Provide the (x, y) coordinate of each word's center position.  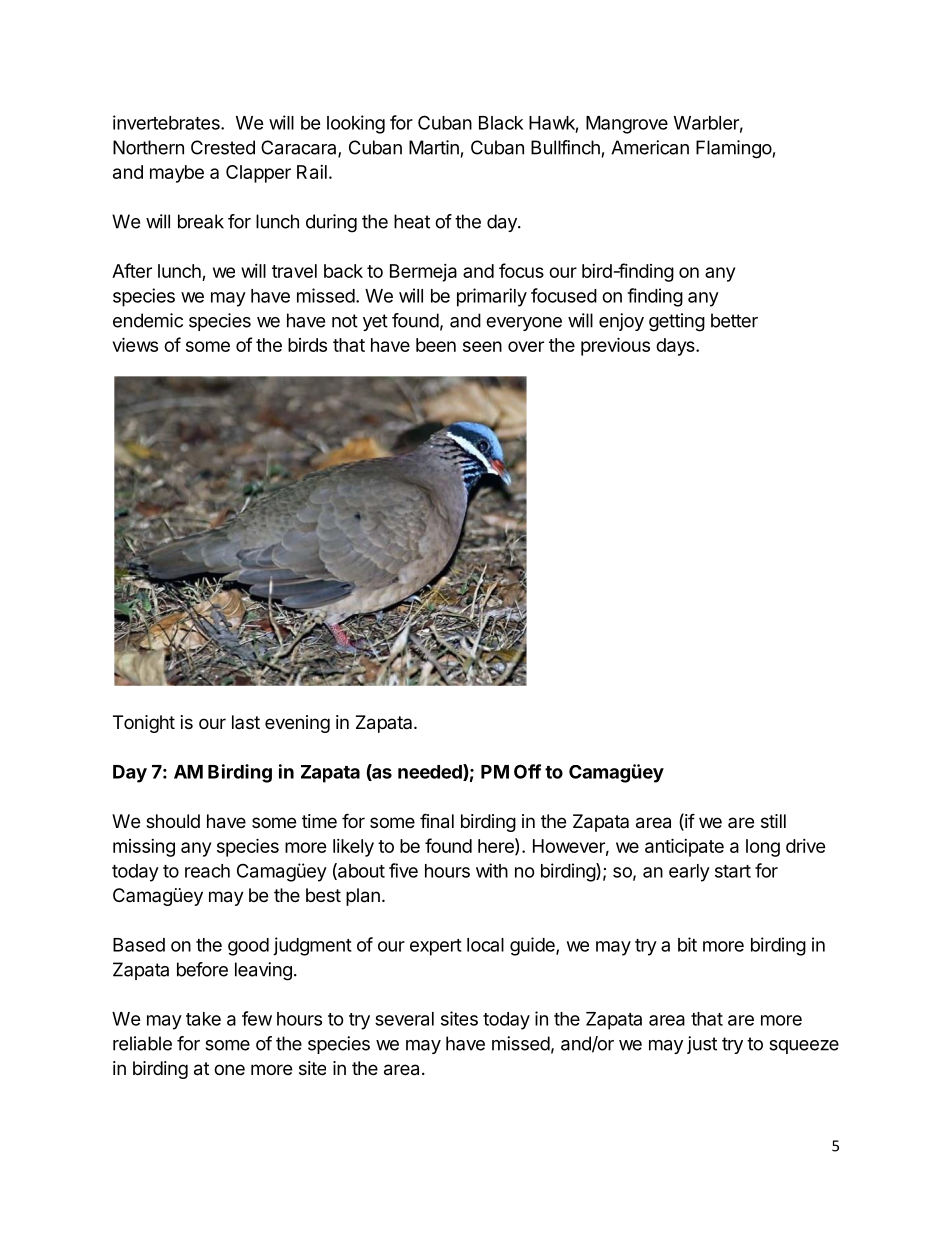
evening (297, 724)
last (246, 722)
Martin (434, 147)
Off (527, 771)
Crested (223, 147)
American (650, 147)
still (773, 821)
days (676, 347)
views (135, 344)
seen (482, 346)
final (437, 821)
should (173, 821)
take (203, 1019)
